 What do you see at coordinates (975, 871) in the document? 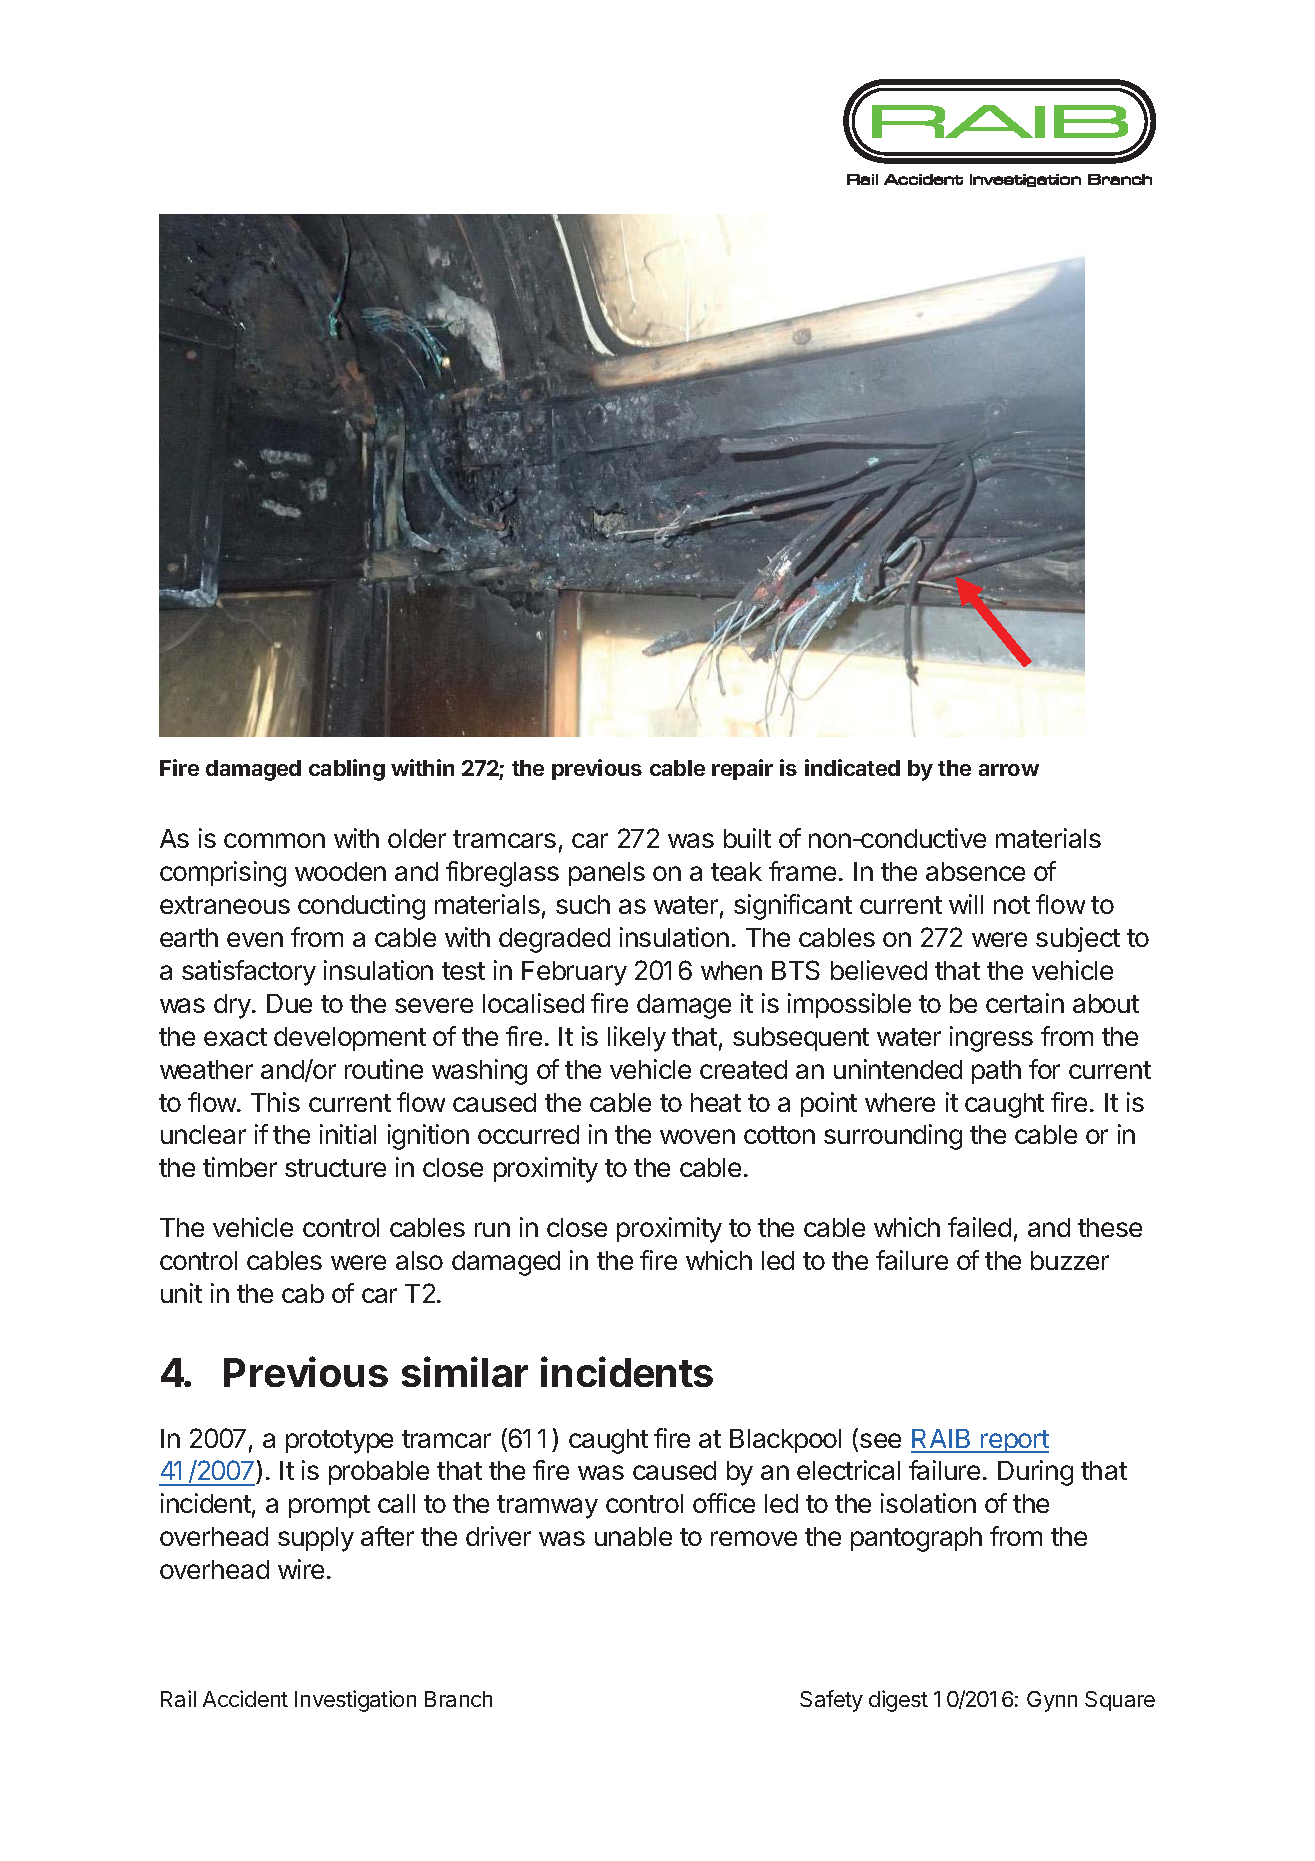
I see `absence` at bounding box center [975, 871].
